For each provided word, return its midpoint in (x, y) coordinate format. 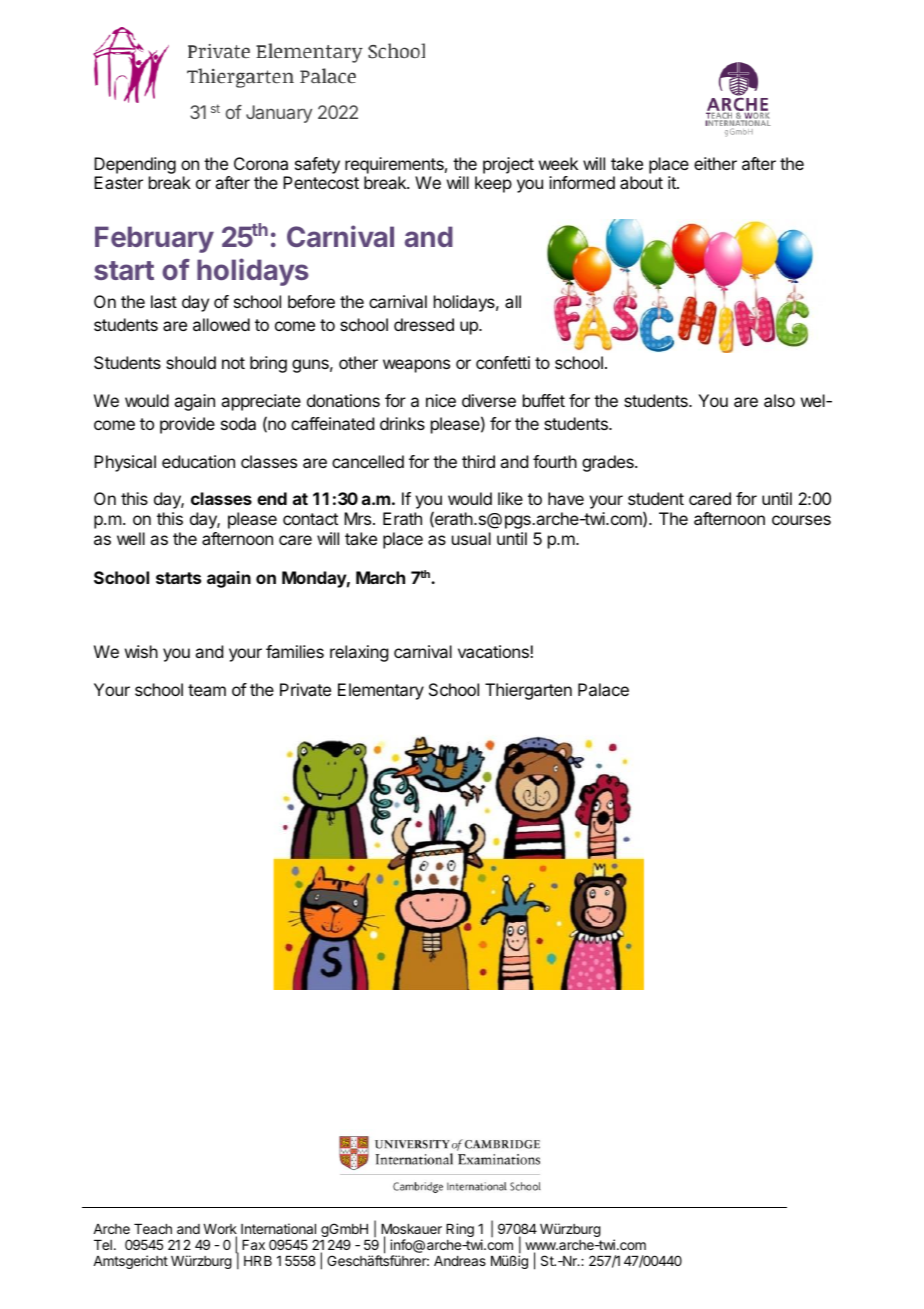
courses (801, 520)
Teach (153, 1229)
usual (471, 538)
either (715, 163)
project (508, 165)
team (207, 690)
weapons (416, 366)
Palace (603, 689)
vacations (494, 651)
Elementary (381, 691)
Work (220, 1230)
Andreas (460, 1261)
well (131, 538)
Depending (135, 167)
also (779, 400)
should (191, 362)
